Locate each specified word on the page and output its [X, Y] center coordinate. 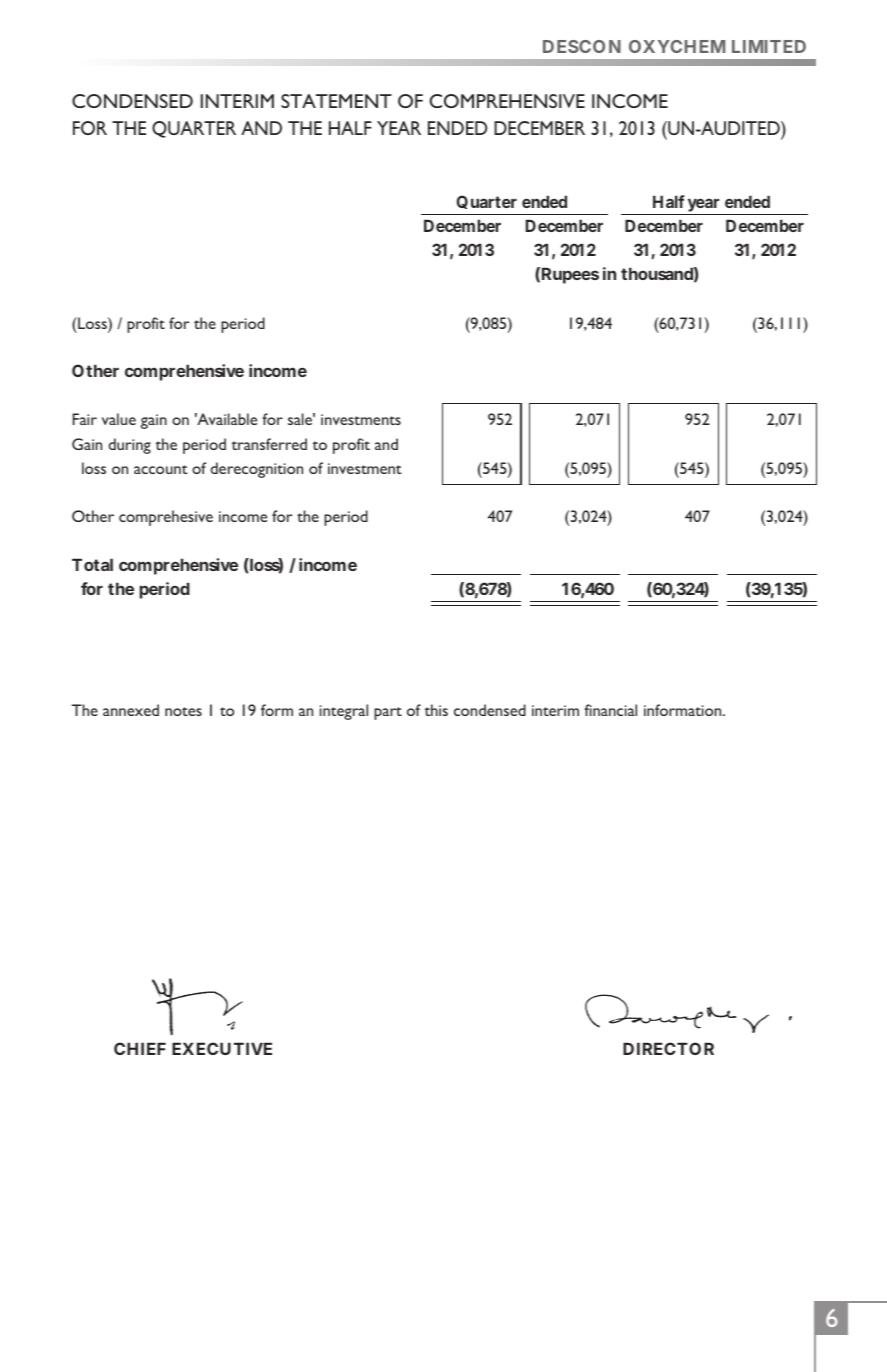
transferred [269, 444]
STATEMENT [336, 101]
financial [610, 710]
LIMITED [769, 46]
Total [92, 564]
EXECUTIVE [222, 1048]
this [436, 710]
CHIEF [140, 1048]
